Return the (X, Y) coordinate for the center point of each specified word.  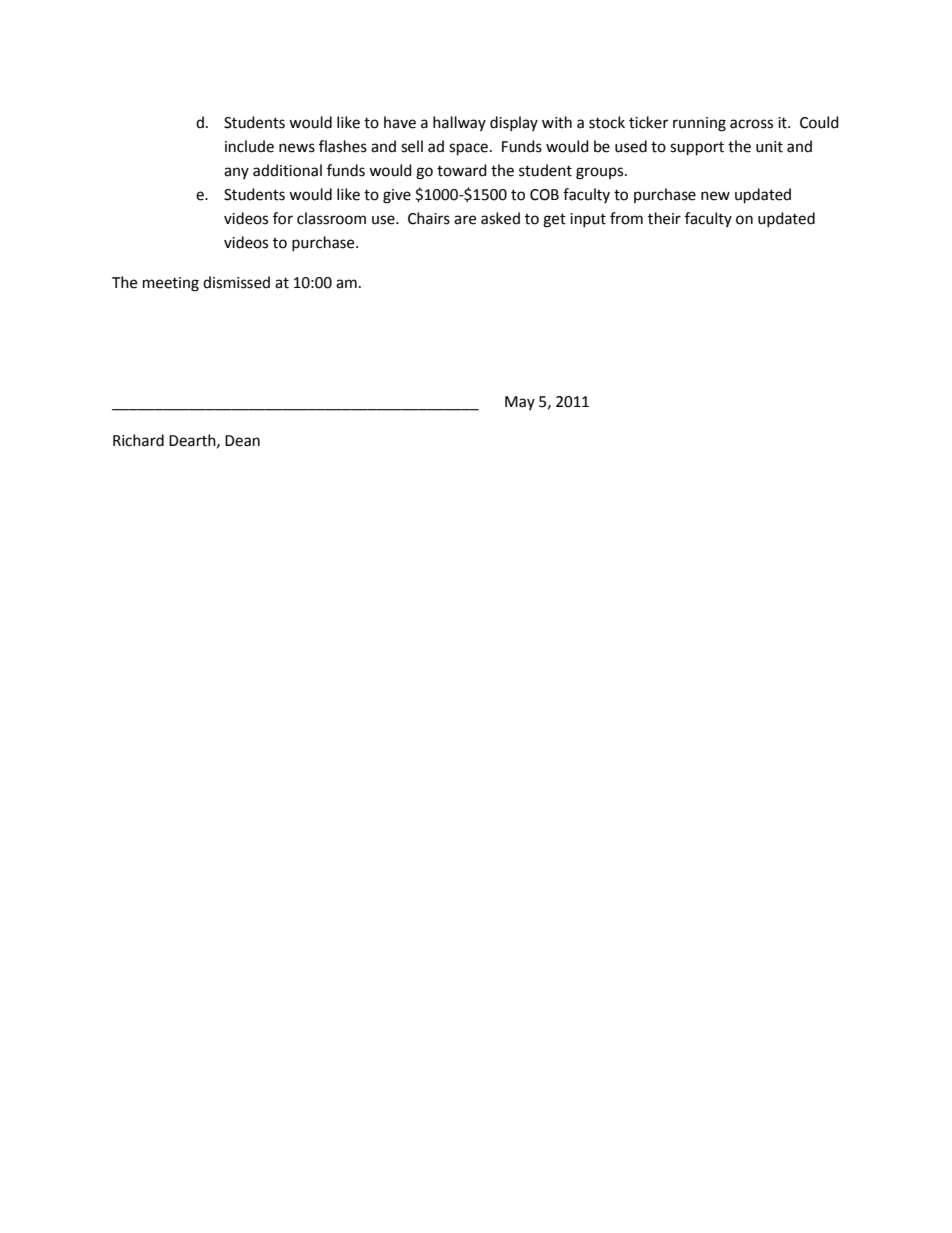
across (751, 124)
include (249, 146)
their (664, 218)
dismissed (236, 282)
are (465, 220)
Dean (242, 441)
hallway (459, 123)
